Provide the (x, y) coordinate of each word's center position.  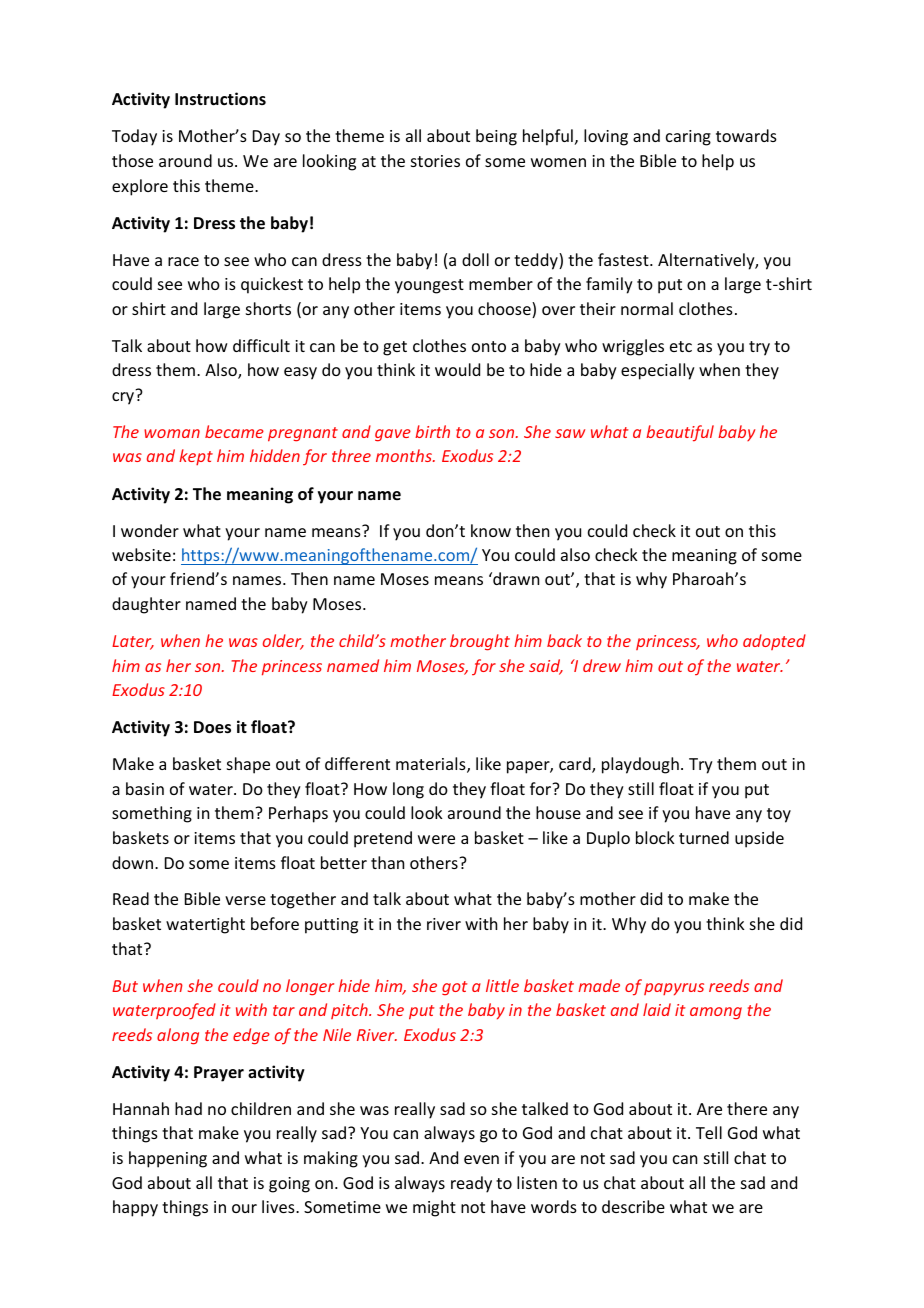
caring (688, 138)
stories (435, 161)
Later (133, 642)
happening (168, 1159)
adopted (774, 642)
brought (480, 642)
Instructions (220, 99)
